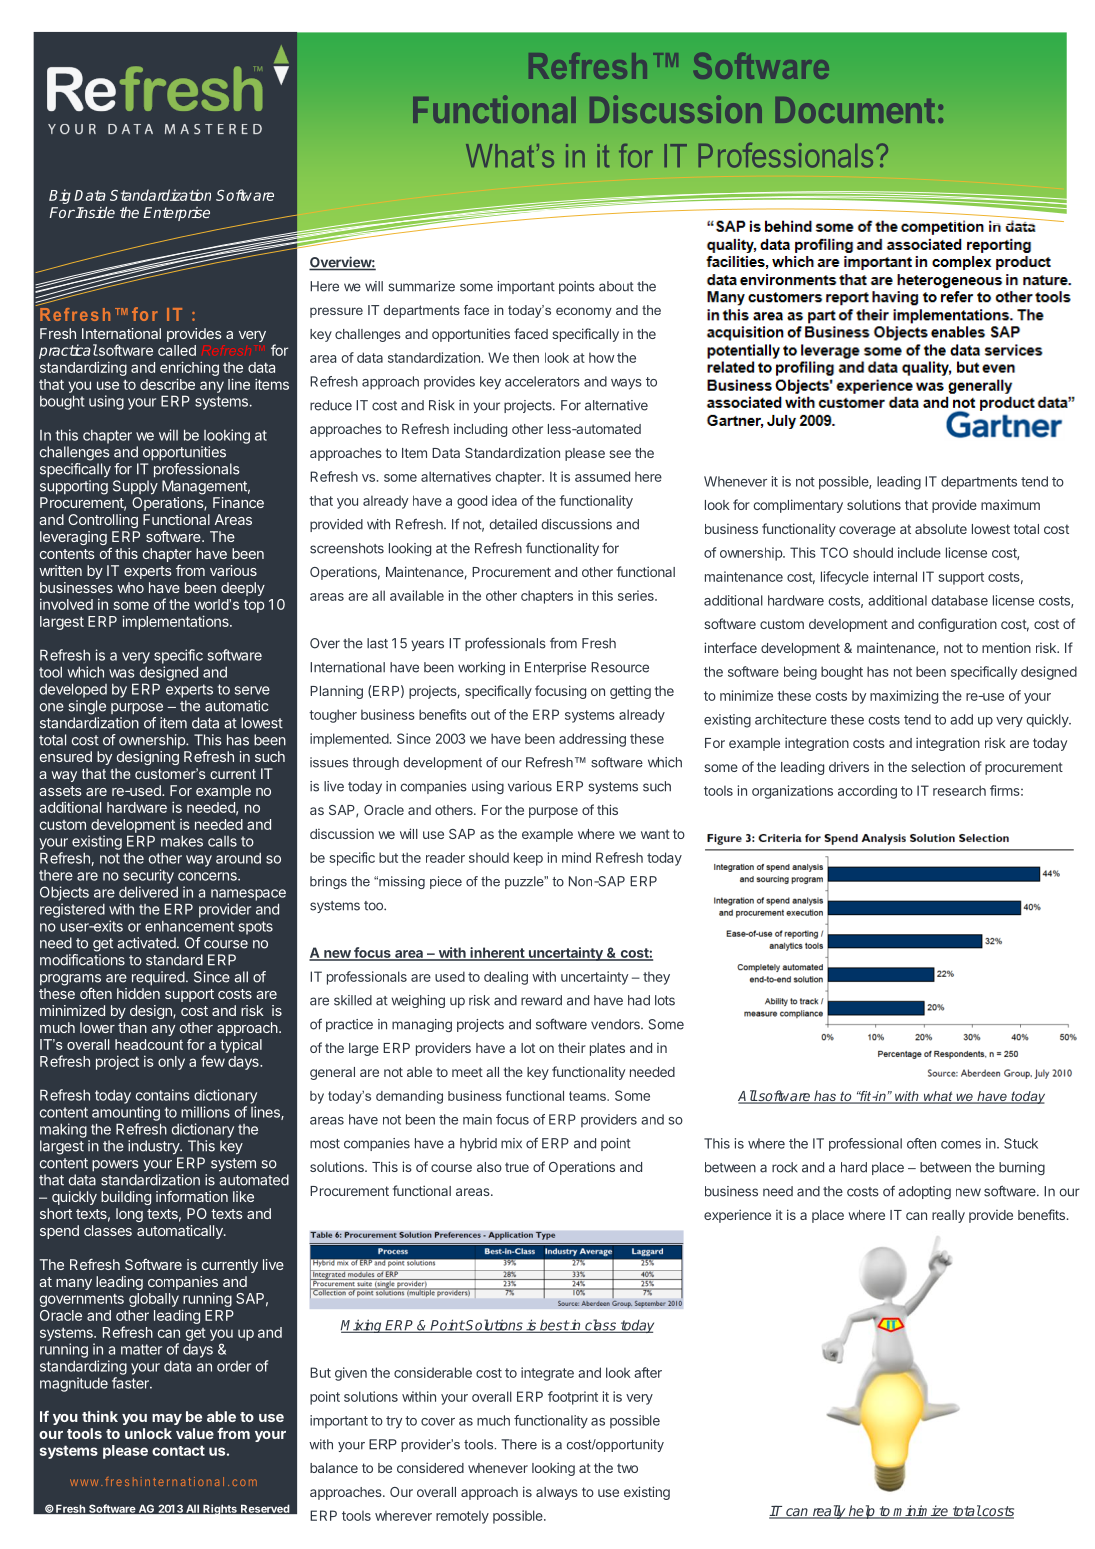  Describe the element at coordinates (135, 487) in the screenshot. I see `Supply` at that location.
